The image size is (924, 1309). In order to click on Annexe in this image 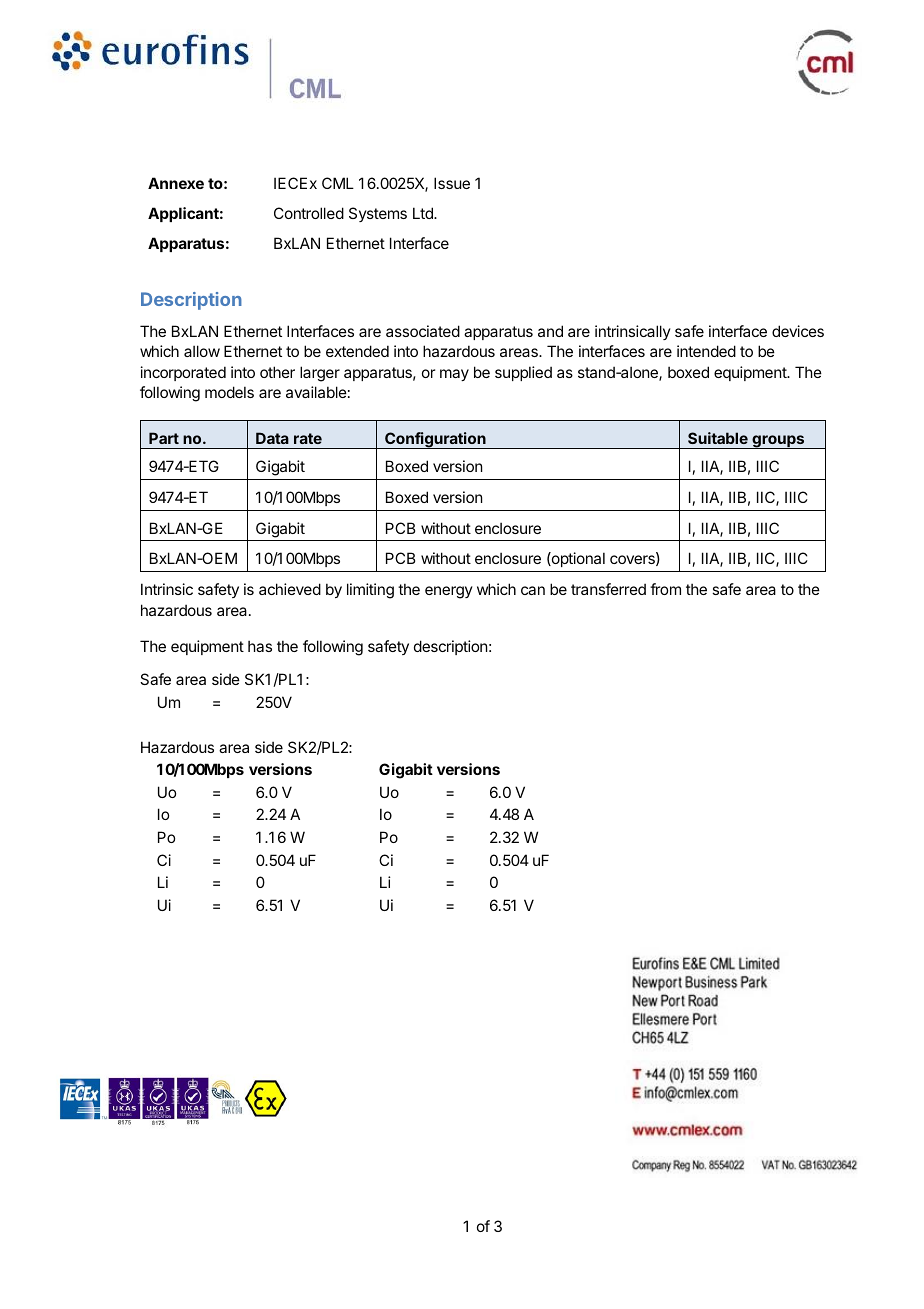, I will do `click(176, 183)`.
